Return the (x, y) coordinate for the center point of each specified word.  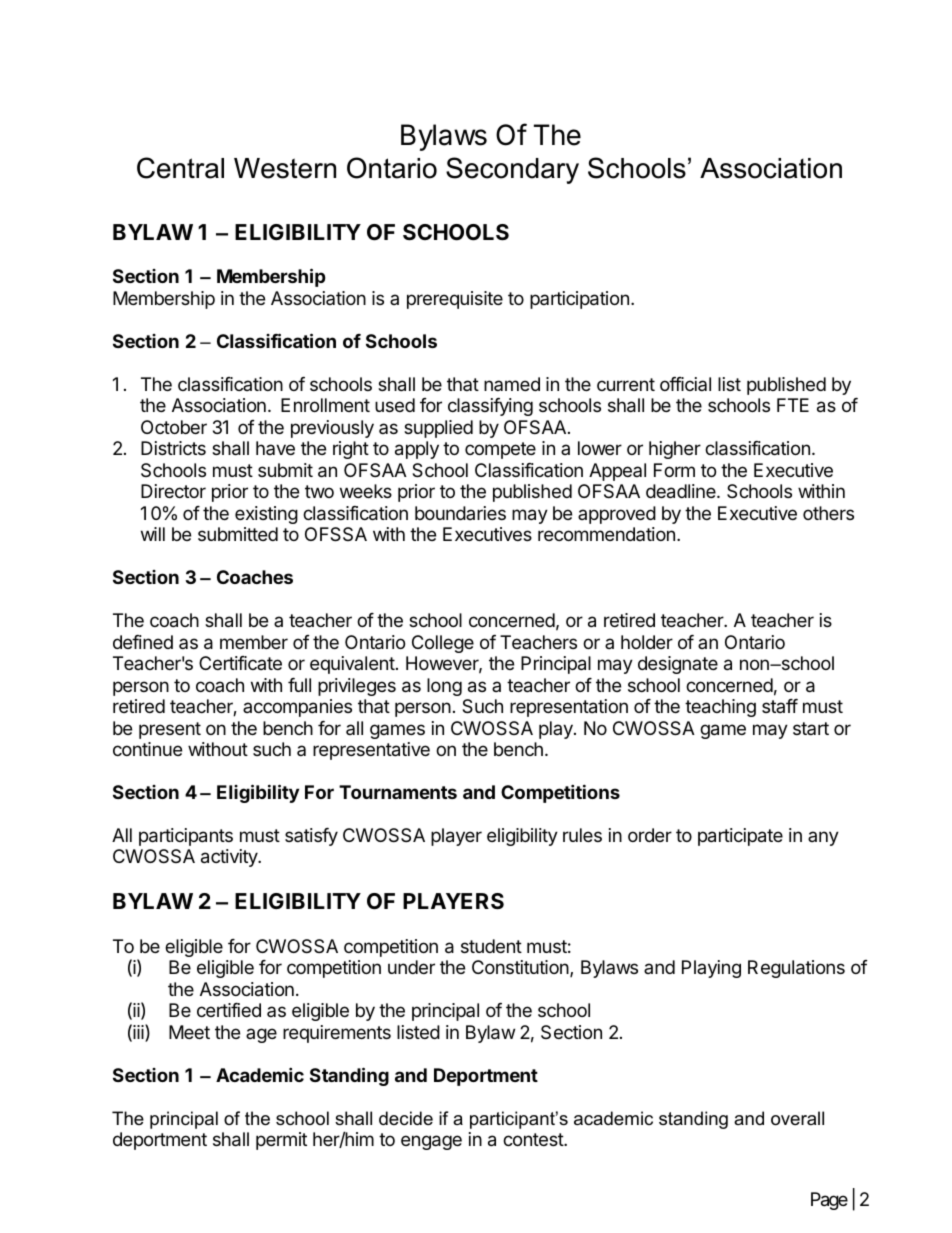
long (444, 687)
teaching (720, 708)
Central (180, 168)
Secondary (512, 170)
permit (281, 1141)
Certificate (240, 663)
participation (579, 300)
